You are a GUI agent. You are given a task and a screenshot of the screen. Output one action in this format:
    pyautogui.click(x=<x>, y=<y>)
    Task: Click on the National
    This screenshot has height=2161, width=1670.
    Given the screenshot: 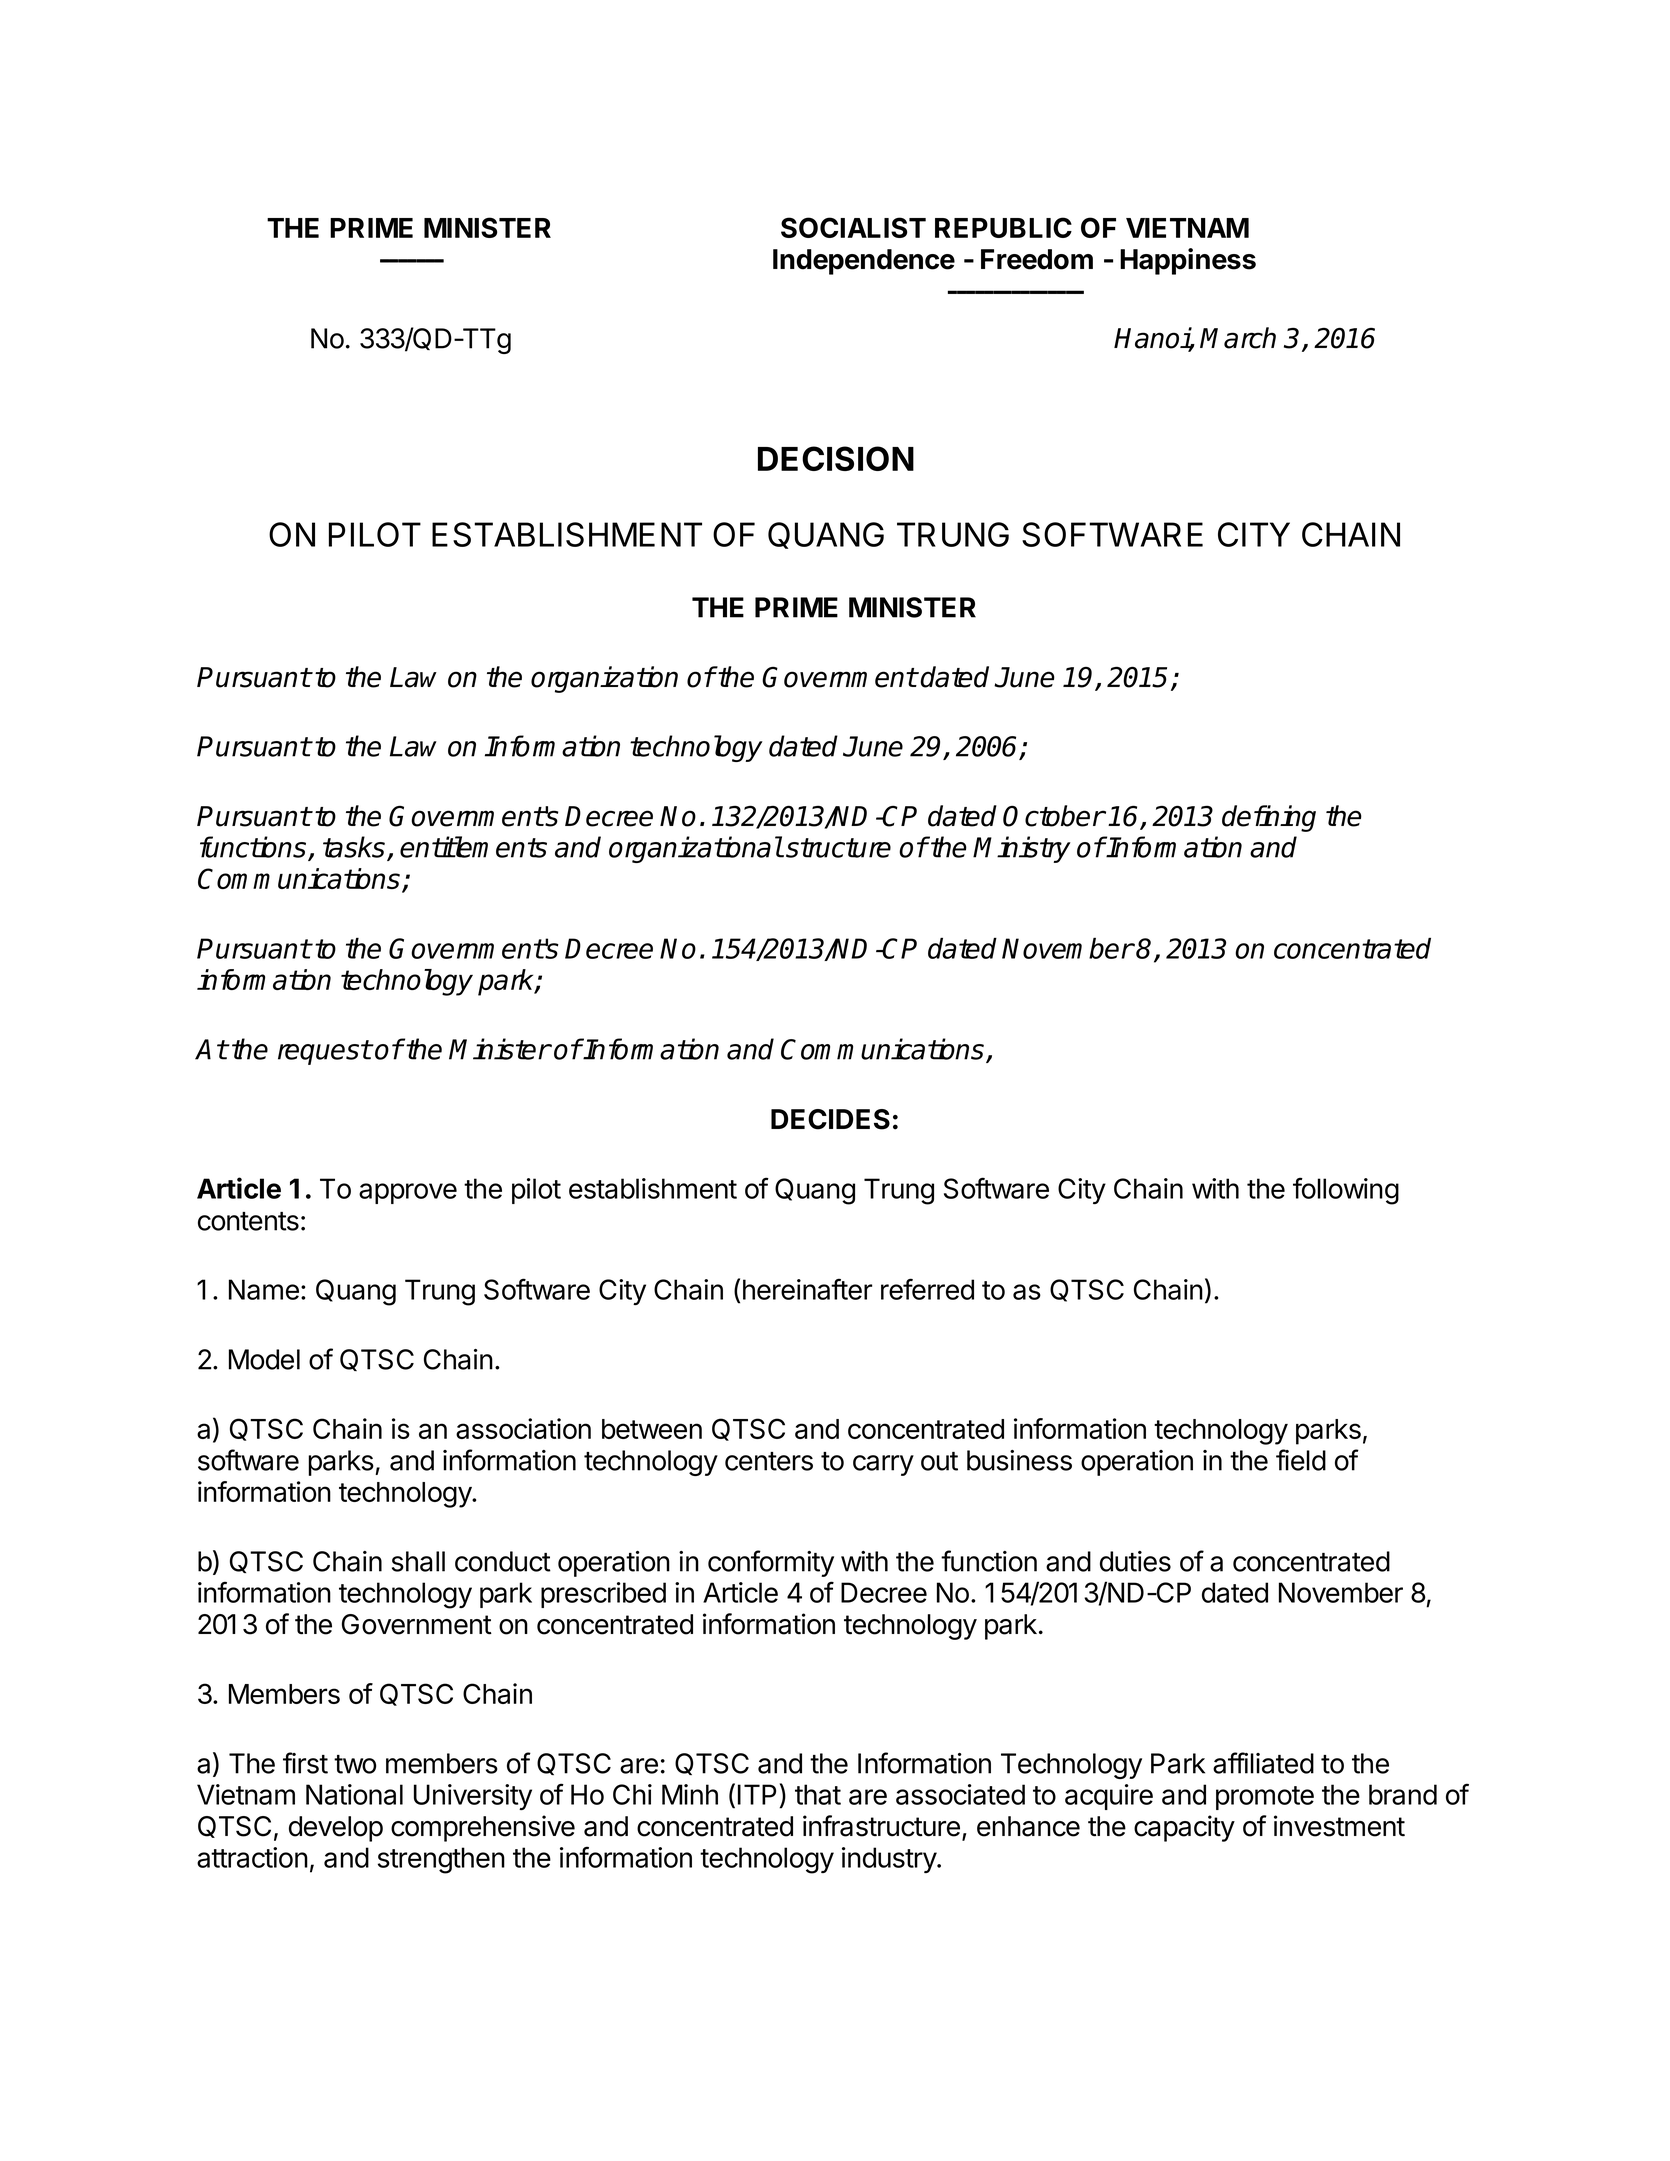 What is the action you would take?
    pyautogui.click(x=354, y=1794)
